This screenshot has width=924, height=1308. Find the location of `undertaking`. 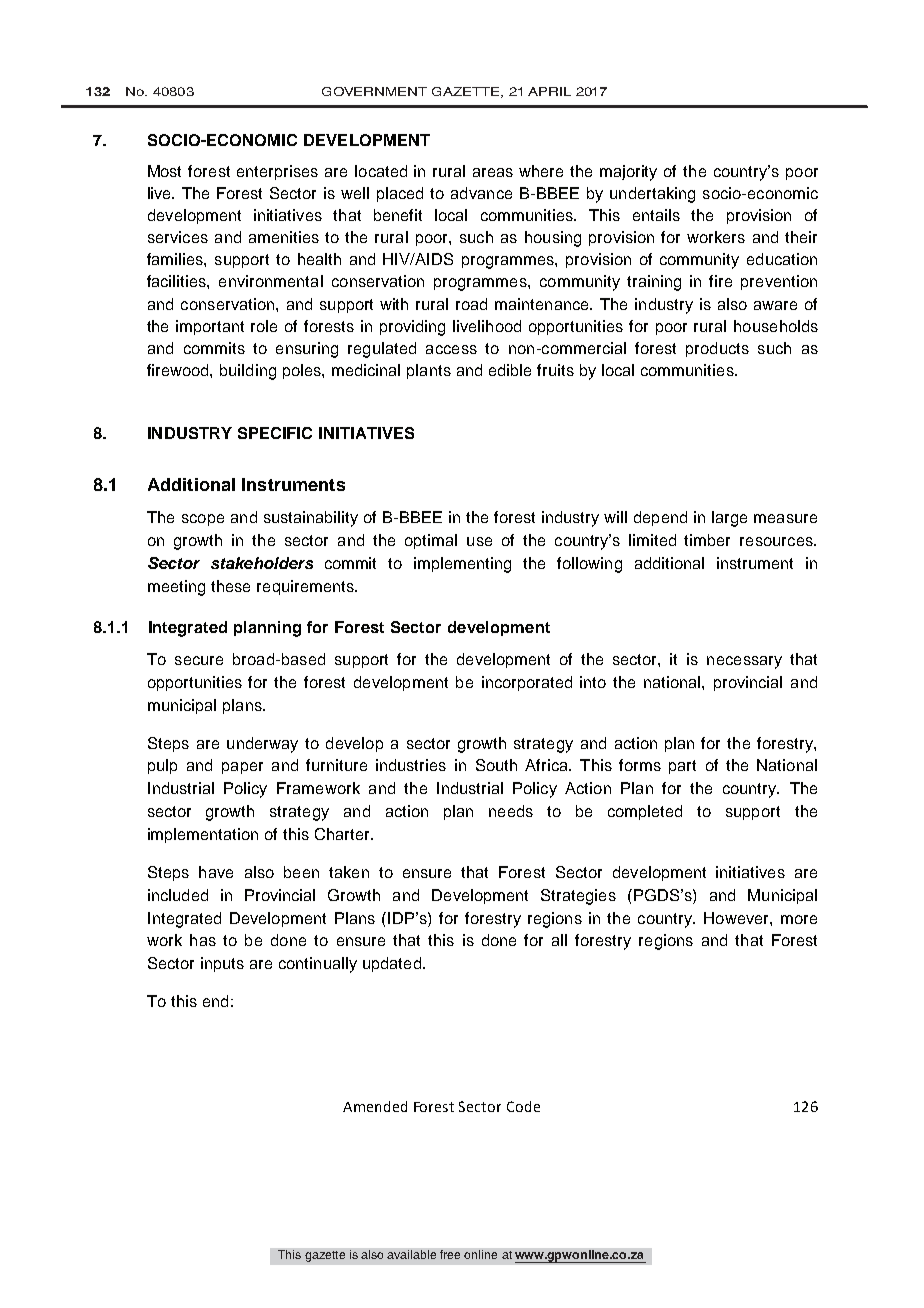

undertaking is located at coordinates (652, 195).
